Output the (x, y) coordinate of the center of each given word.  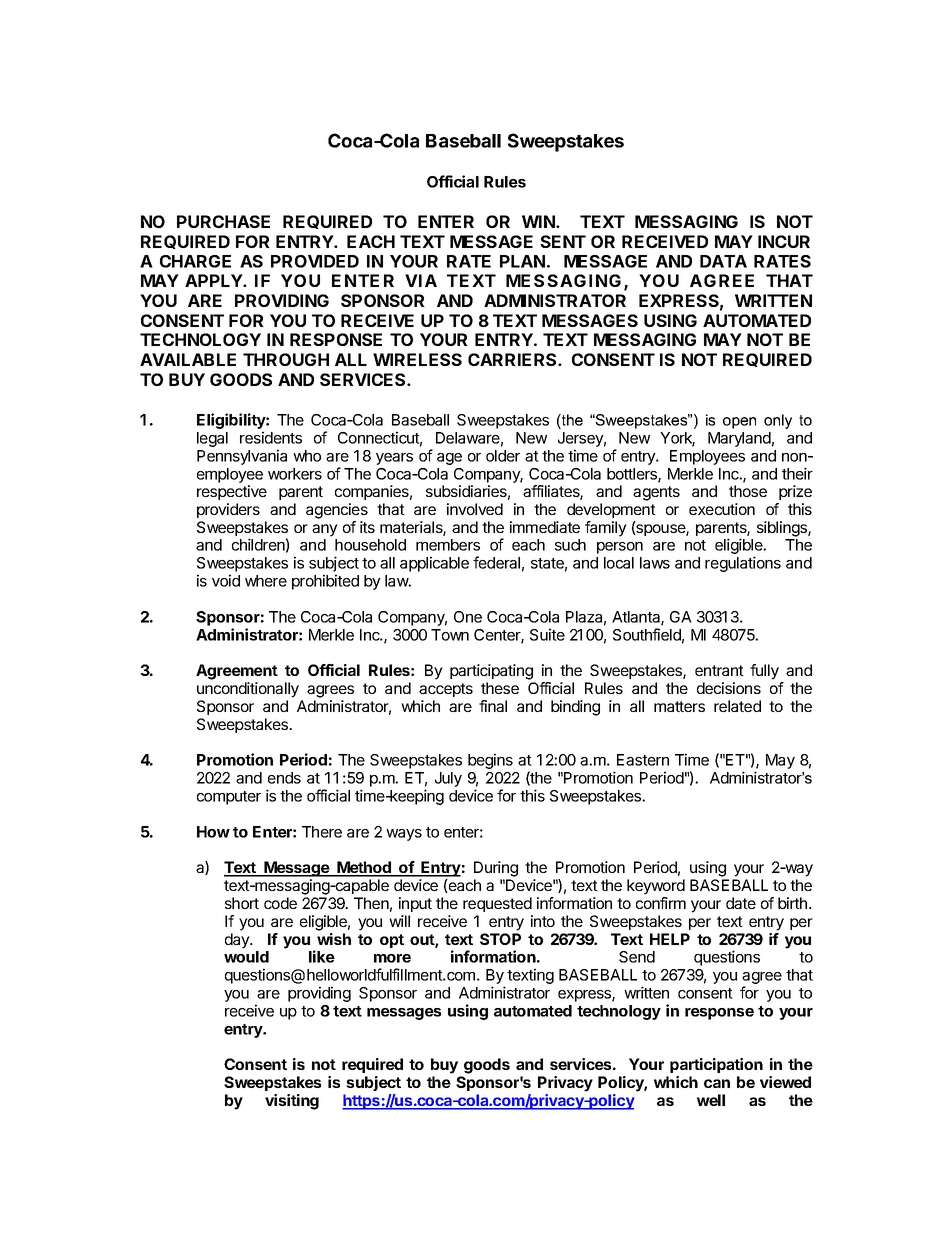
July (448, 779)
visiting (292, 1102)
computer (229, 798)
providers (228, 510)
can (717, 1083)
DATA (723, 261)
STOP (500, 939)
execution (722, 509)
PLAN (522, 261)
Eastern (643, 760)
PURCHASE (223, 221)
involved (475, 509)
